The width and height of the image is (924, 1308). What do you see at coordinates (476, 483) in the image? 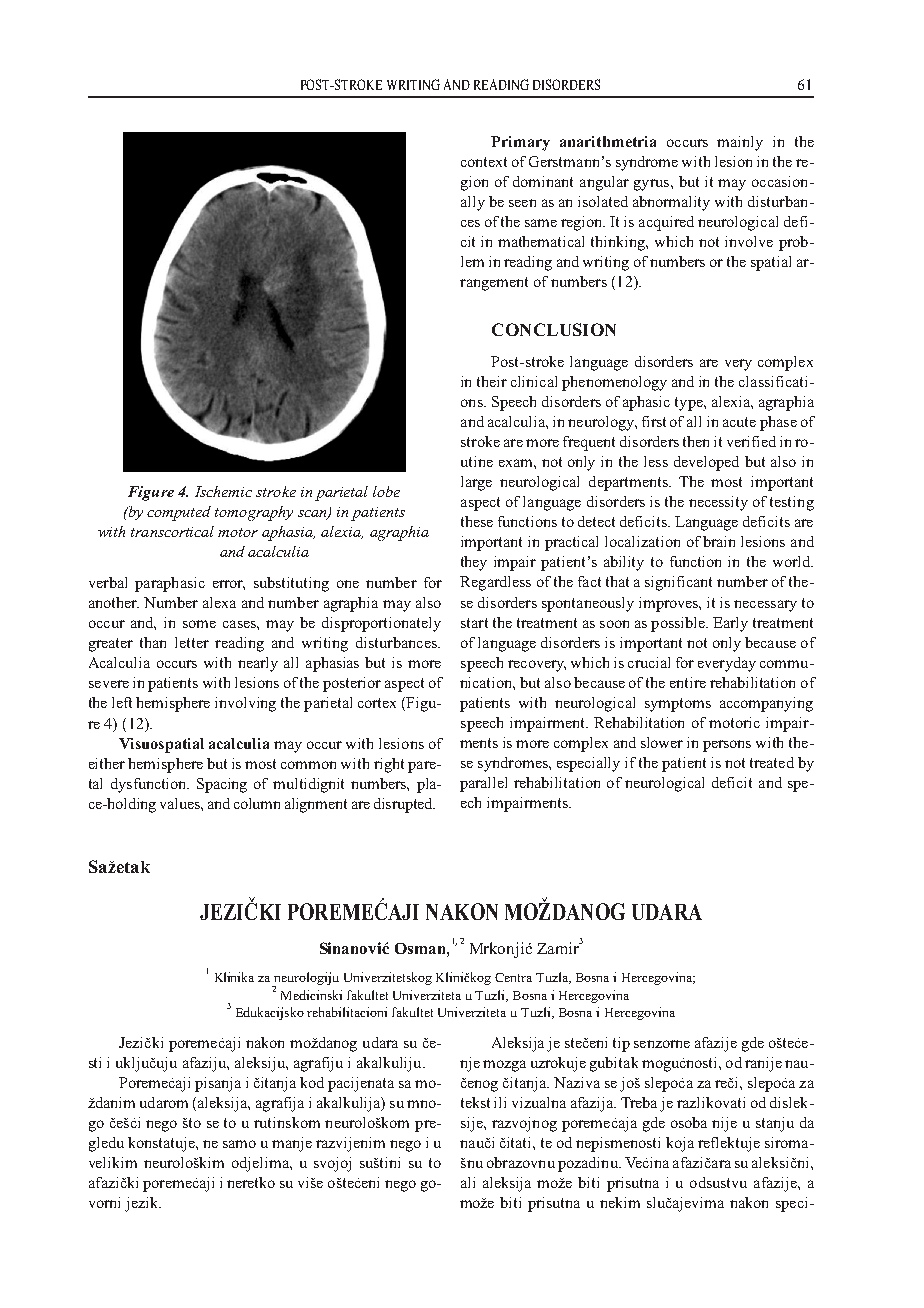
I see `large` at bounding box center [476, 483].
